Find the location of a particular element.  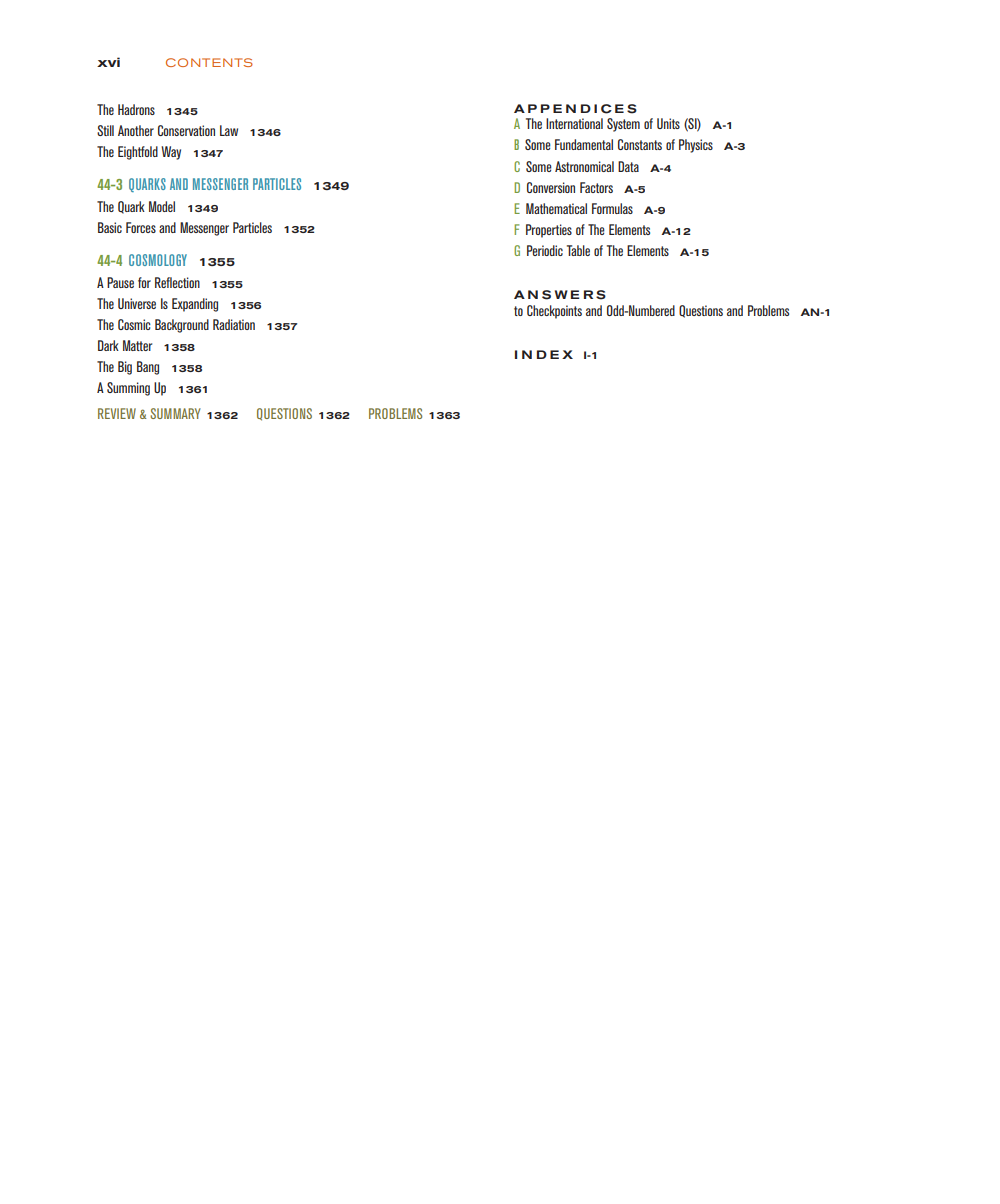

SUMMARY is located at coordinates (175, 413).
